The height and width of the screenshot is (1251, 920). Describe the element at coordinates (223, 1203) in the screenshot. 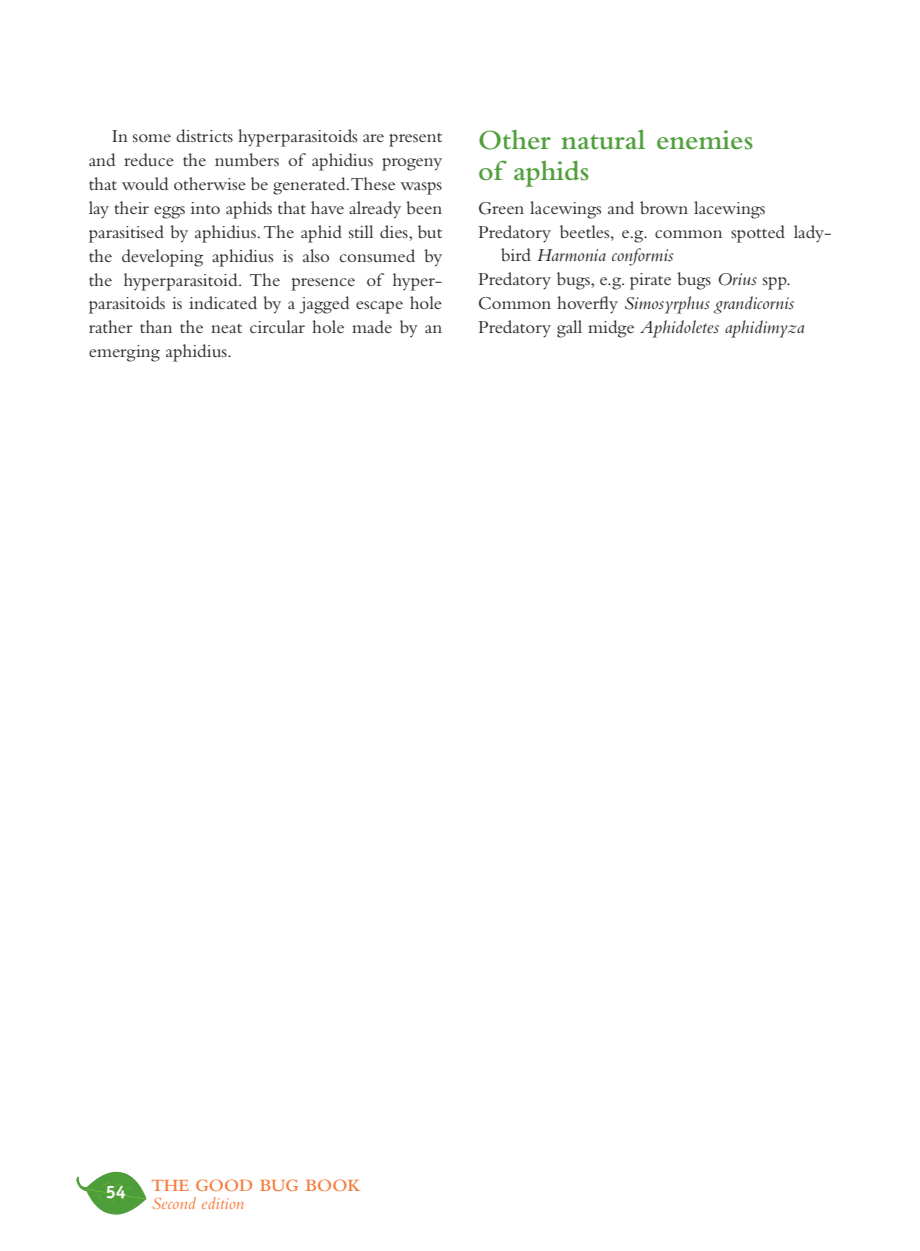

I see `edition` at that location.
